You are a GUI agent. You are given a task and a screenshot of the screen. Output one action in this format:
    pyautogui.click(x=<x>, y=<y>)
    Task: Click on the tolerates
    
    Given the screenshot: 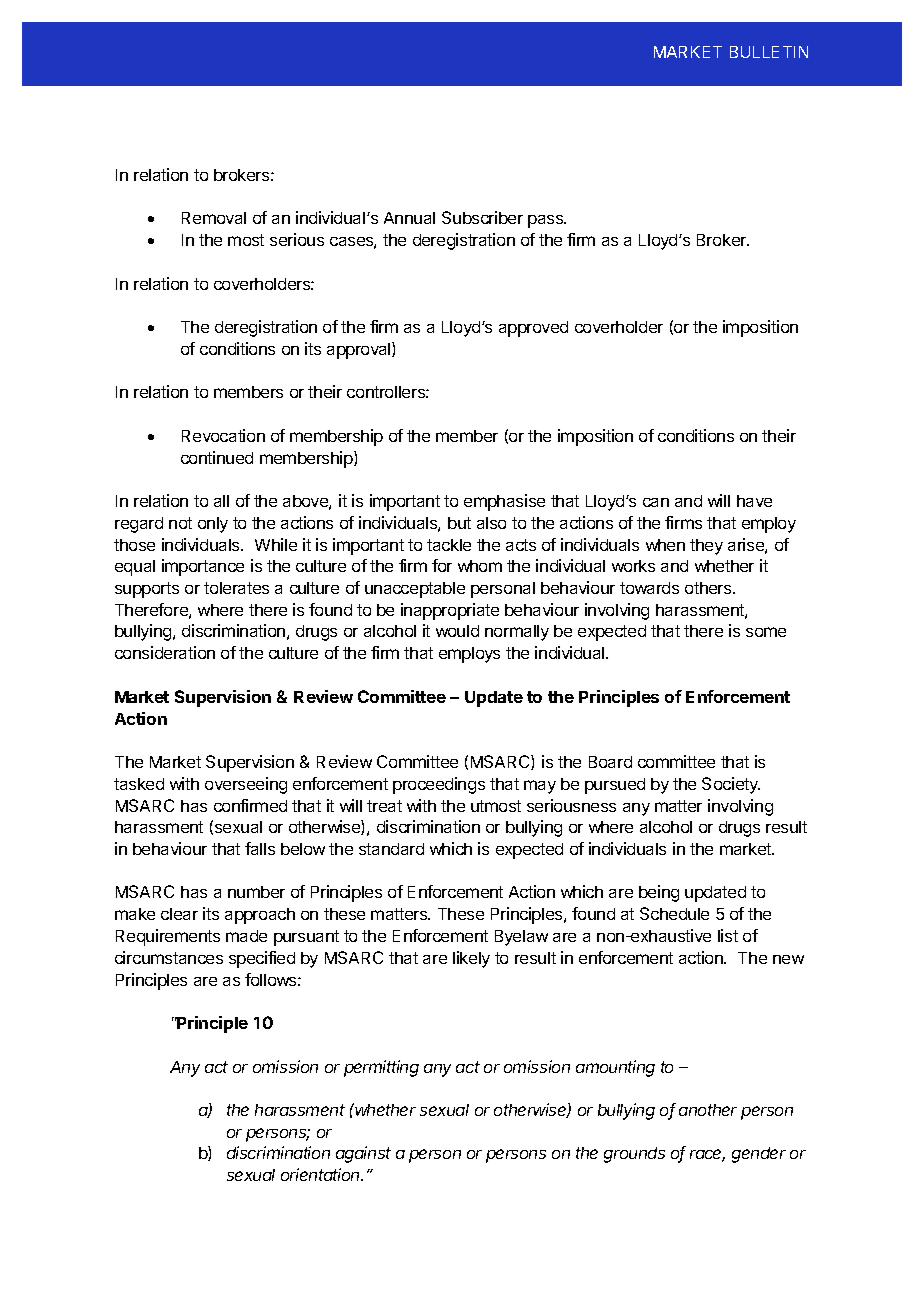 What is the action you would take?
    pyautogui.click(x=236, y=588)
